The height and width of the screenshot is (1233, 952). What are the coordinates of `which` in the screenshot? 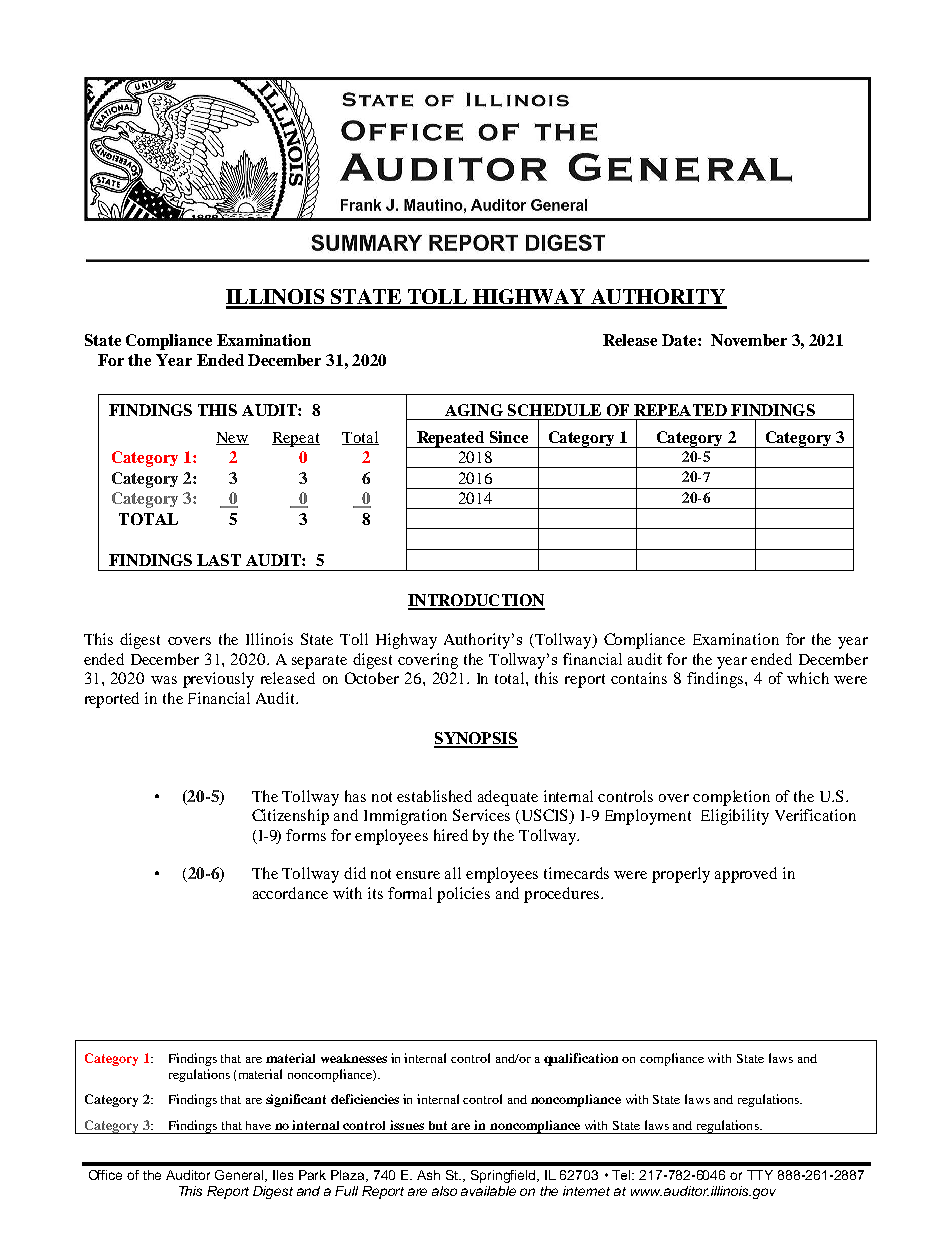 It's located at (808, 678).
